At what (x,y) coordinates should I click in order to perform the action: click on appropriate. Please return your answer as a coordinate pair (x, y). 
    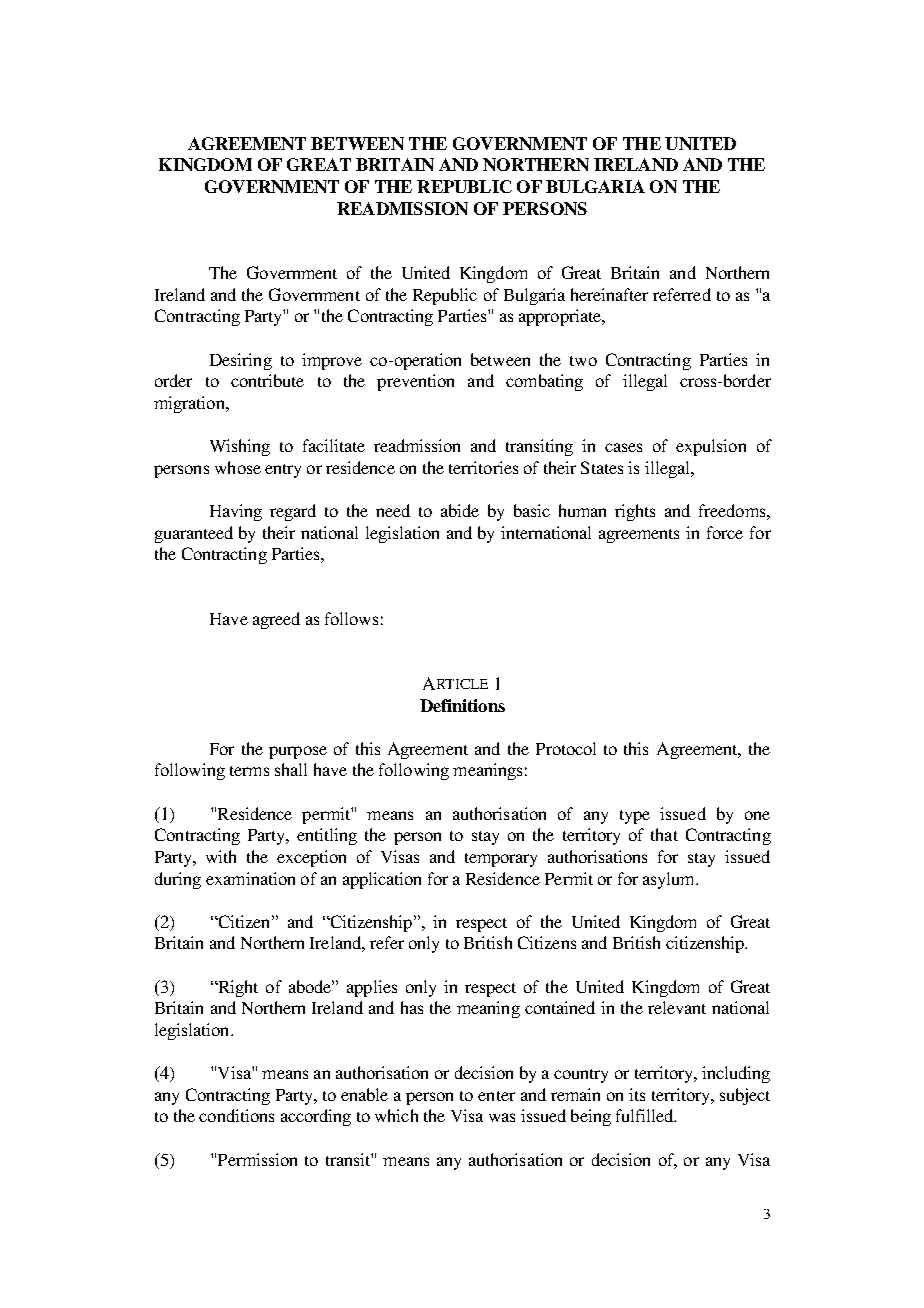
    Looking at the image, I should click on (561, 317).
